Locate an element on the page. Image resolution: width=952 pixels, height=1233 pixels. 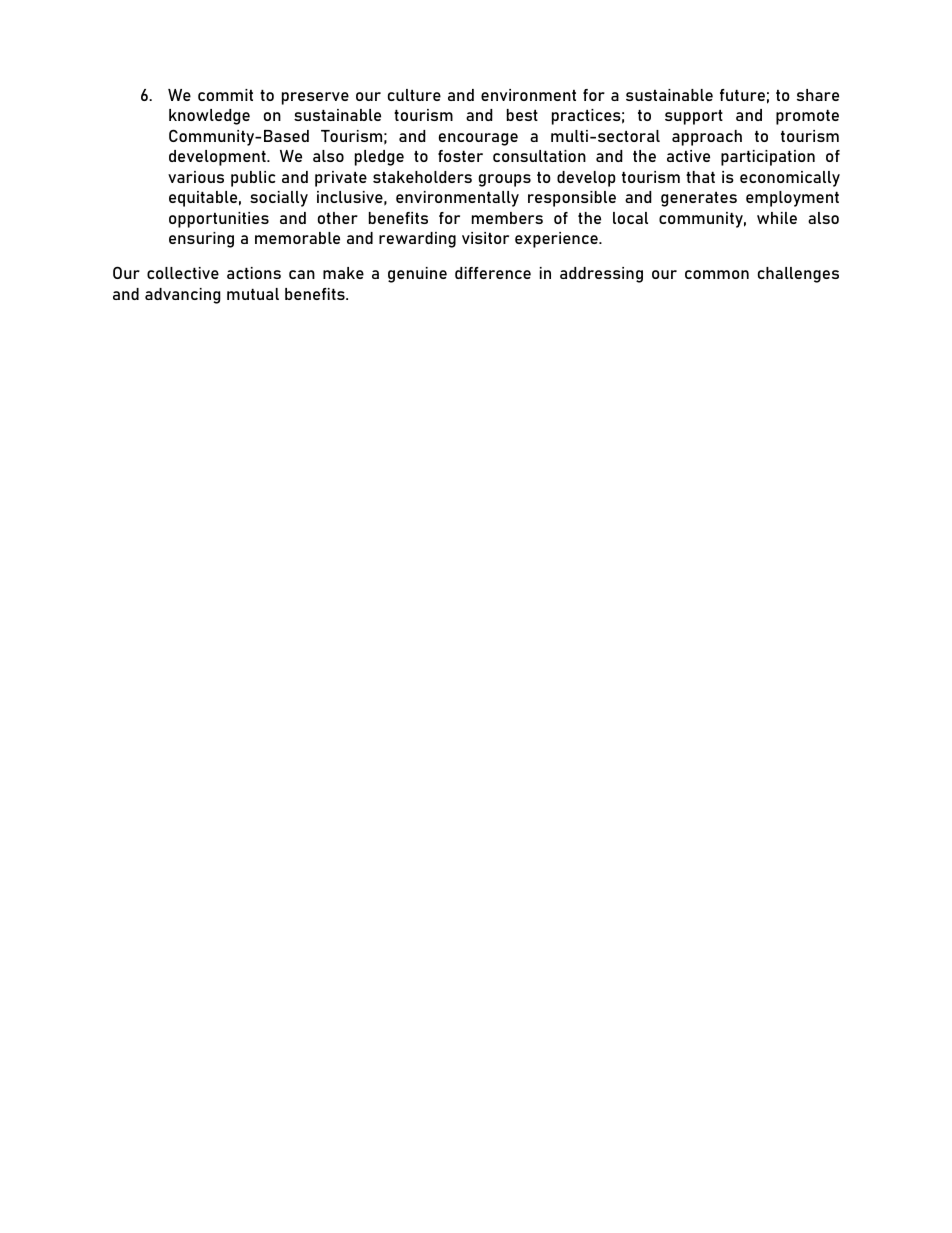
pledge is located at coordinates (379, 158).
